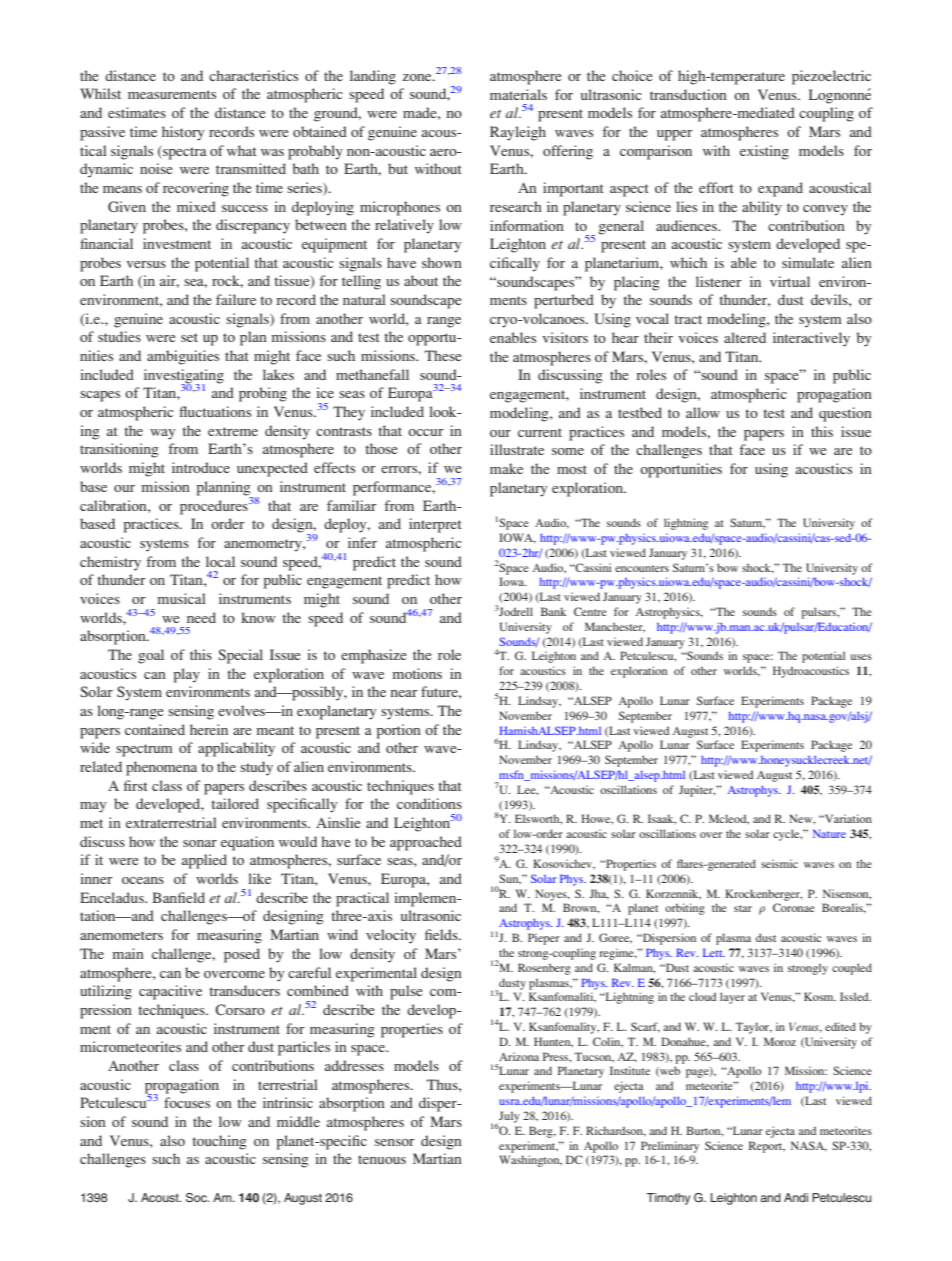 The image size is (952, 1261). I want to click on history, so click(183, 133).
